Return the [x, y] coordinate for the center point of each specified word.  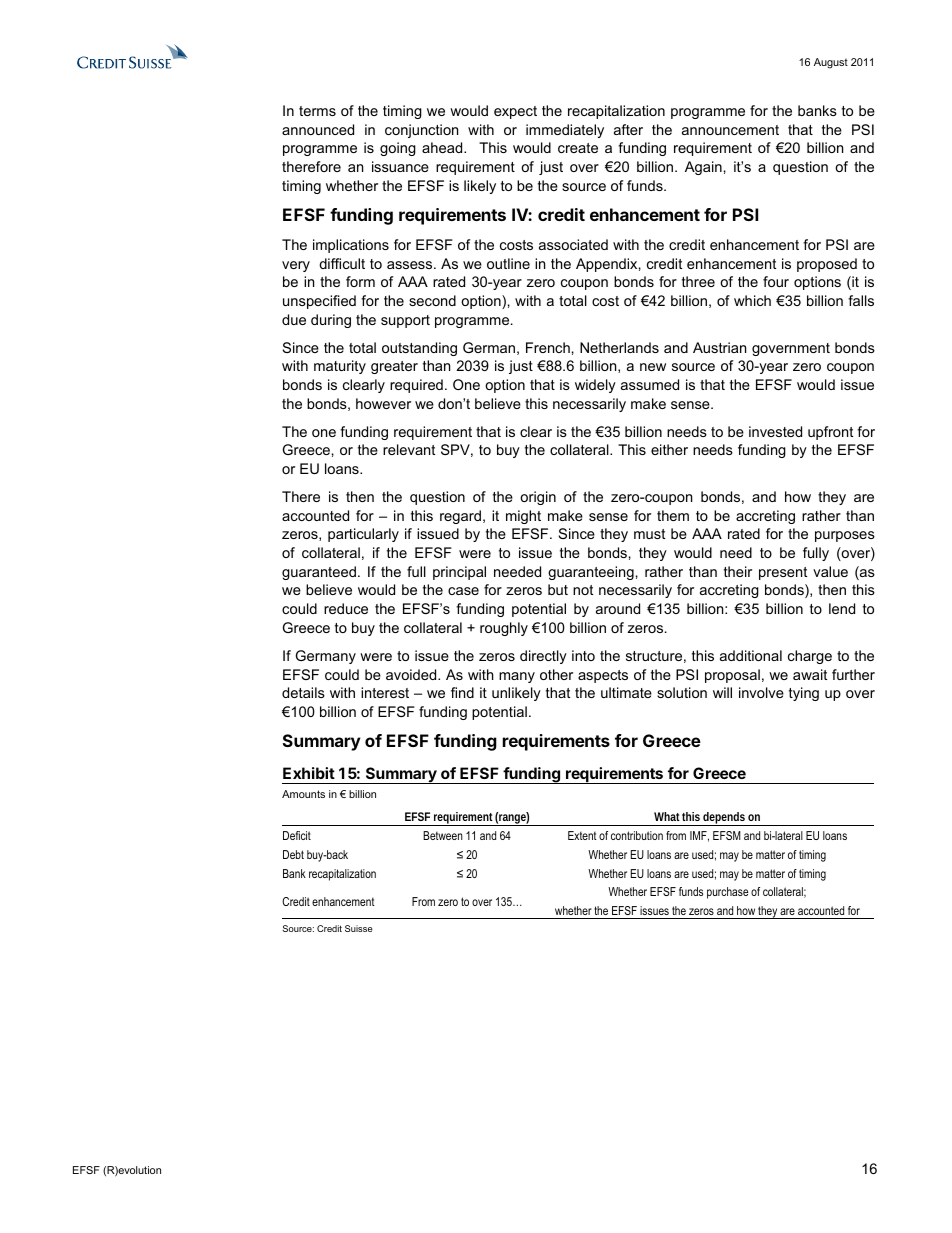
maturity [340, 367]
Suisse [359, 928]
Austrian [719, 347]
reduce [346, 608]
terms [317, 111]
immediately [565, 131]
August [831, 63]
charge [810, 657]
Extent [582, 835]
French [548, 347]
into [583, 655]
